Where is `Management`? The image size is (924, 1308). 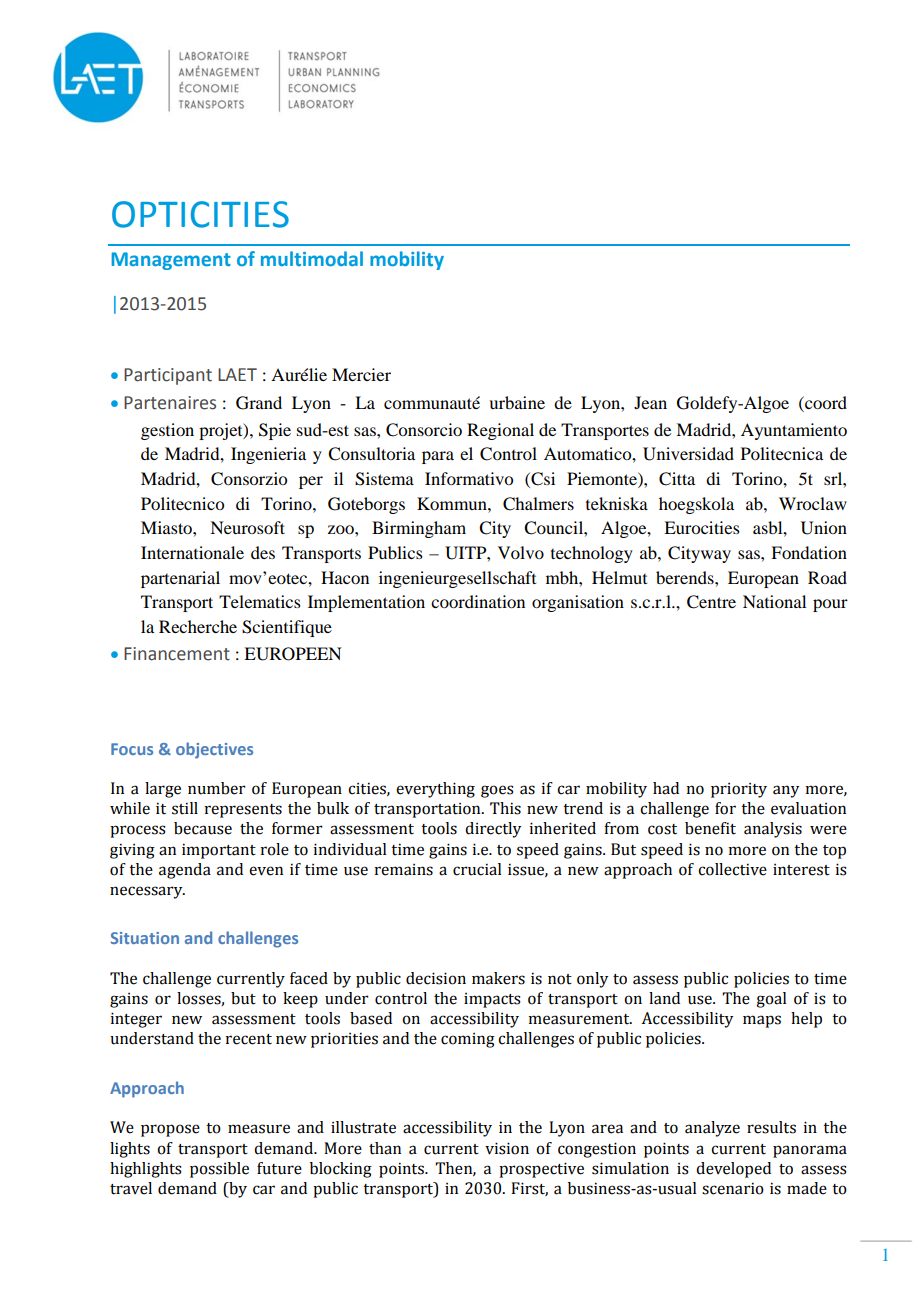 Management is located at coordinates (171, 261).
